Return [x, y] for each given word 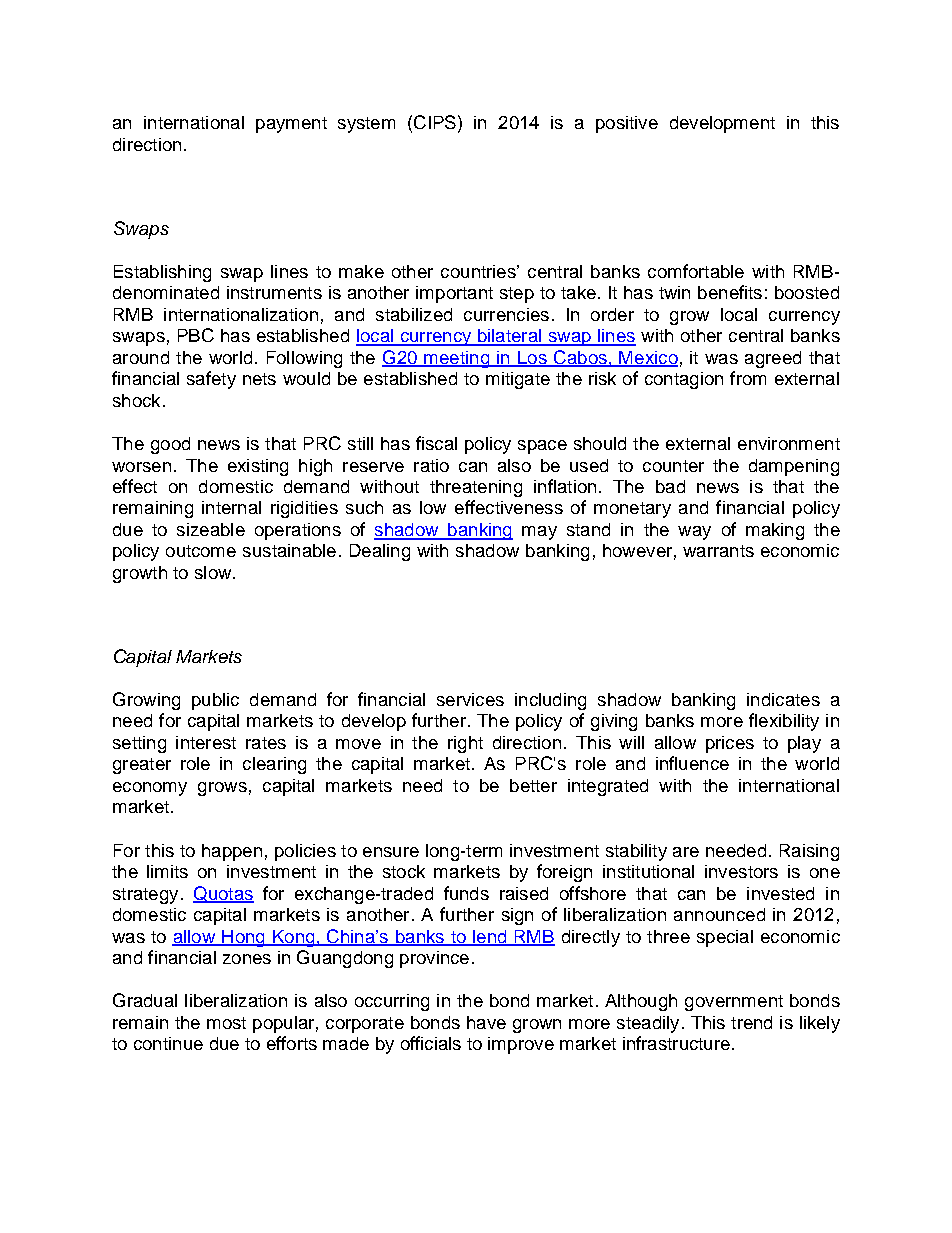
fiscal [436, 443]
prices [730, 744]
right [465, 744]
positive [627, 124]
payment [291, 125]
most [226, 1023]
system [366, 125]
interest [206, 742]
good [170, 445]
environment [789, 443]
